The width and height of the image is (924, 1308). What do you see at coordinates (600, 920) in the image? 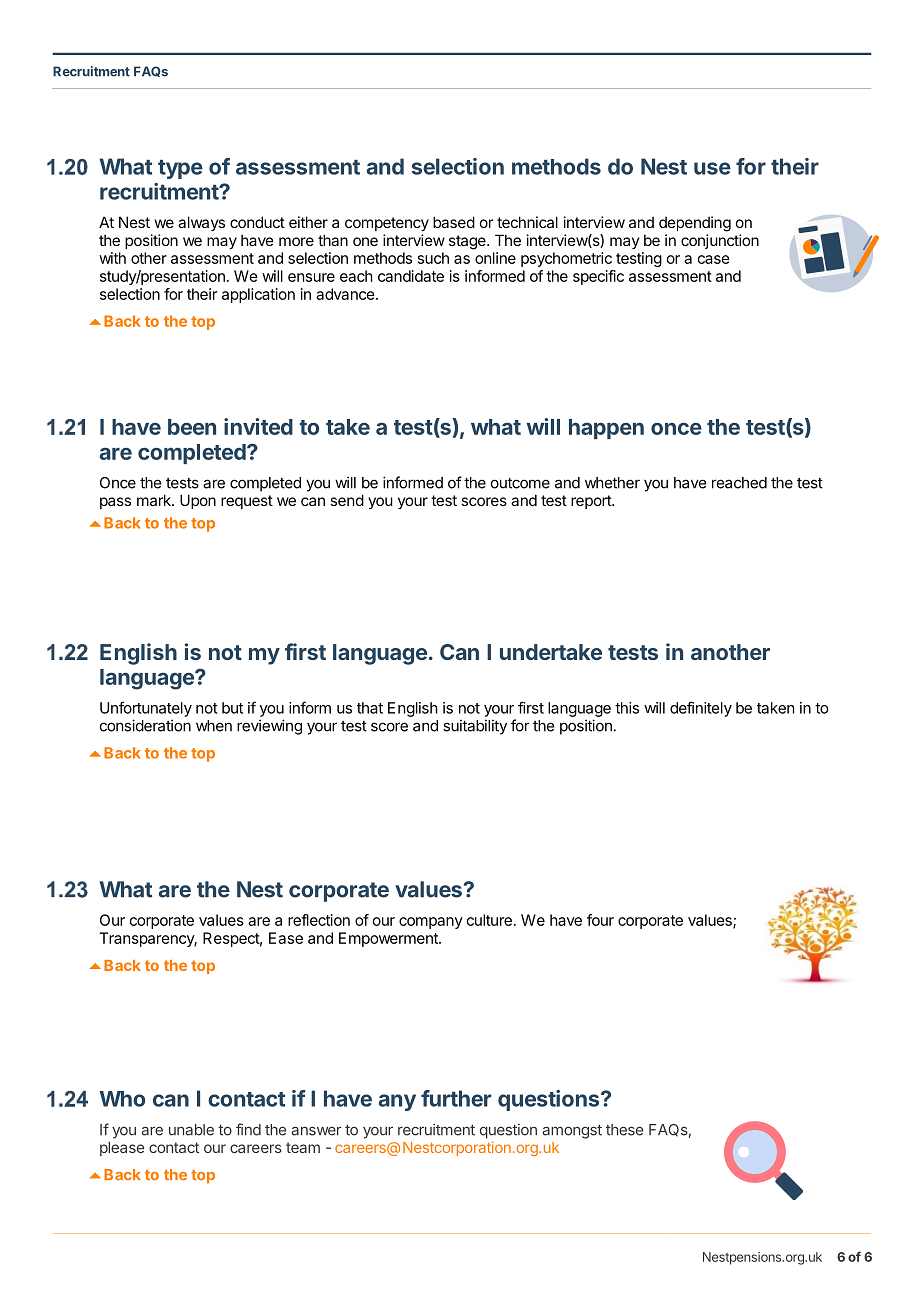
I see `four` at bounding box center [600, 920].
